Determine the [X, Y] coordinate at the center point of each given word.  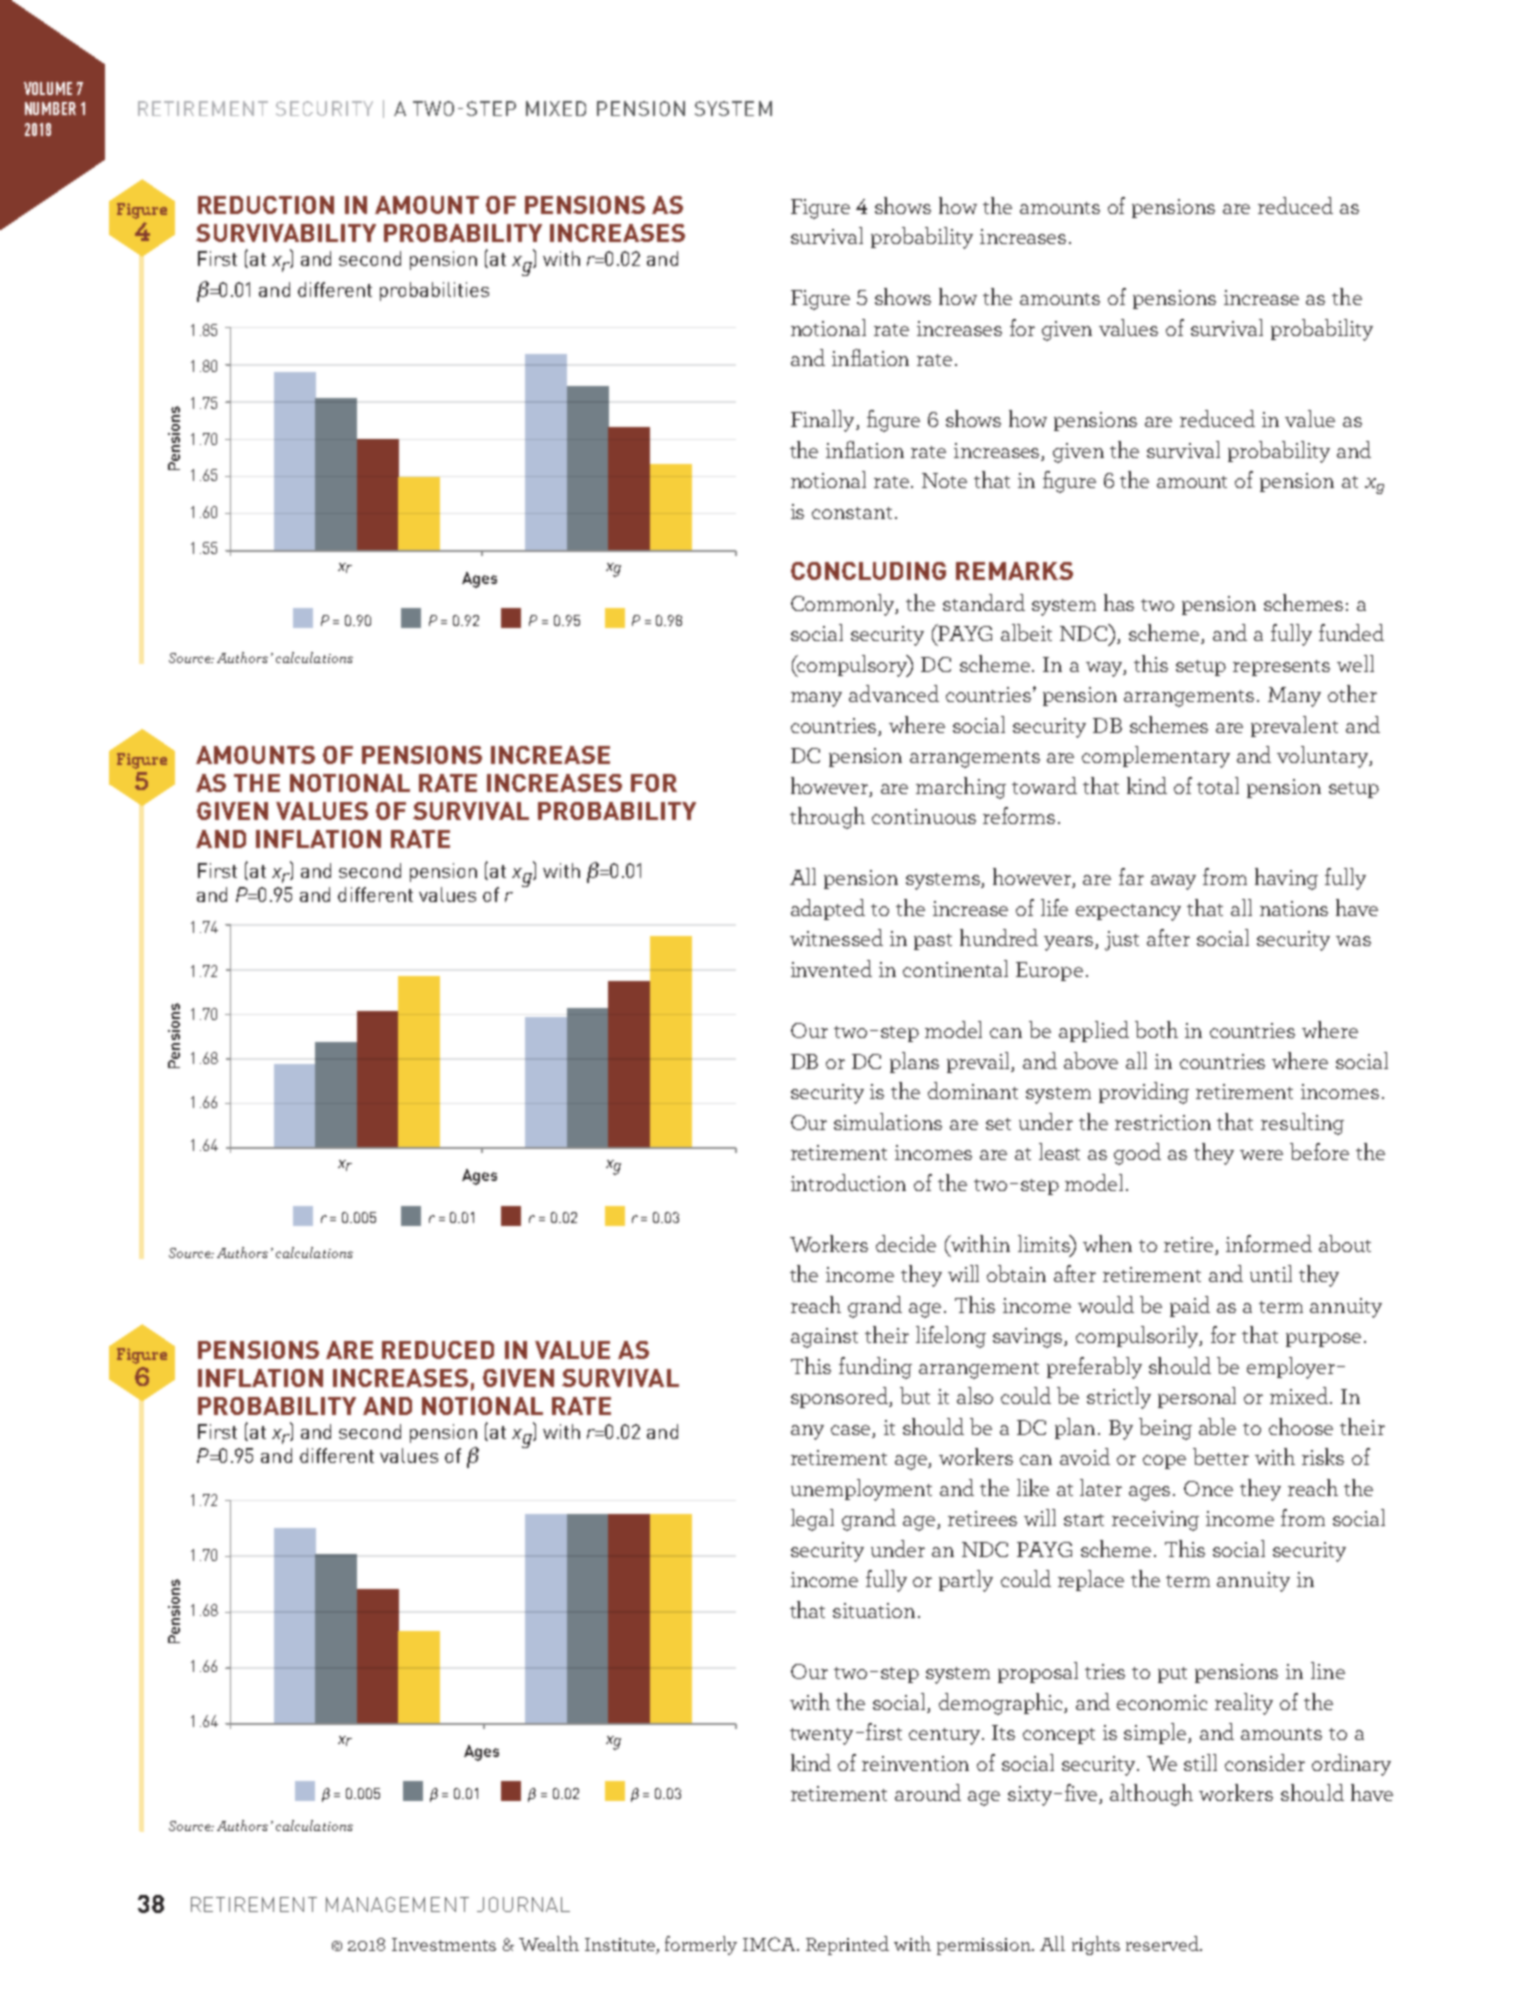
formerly [701, 1945]
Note [944, 480]
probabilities [434, 291]
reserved [1163, 1943]
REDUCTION [266, 205]
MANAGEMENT [397, 1904]
